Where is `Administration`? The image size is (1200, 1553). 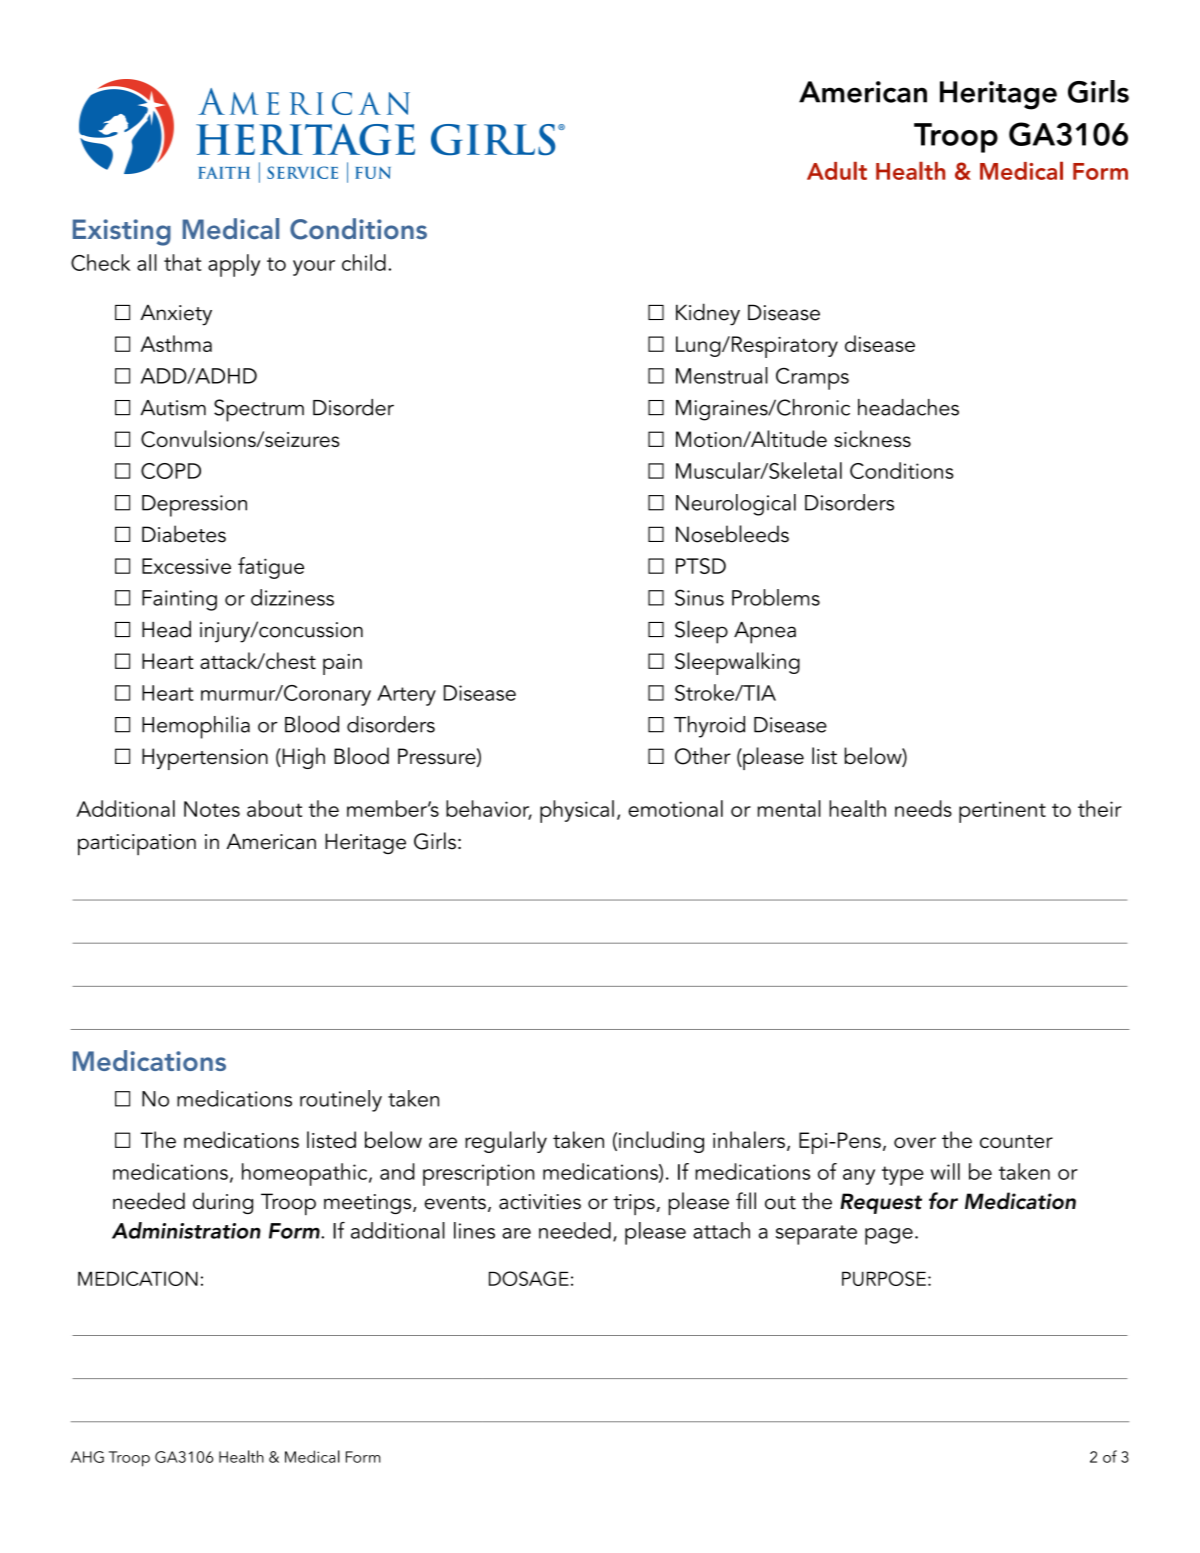
Administration is located at coordinates (186, 1230).
